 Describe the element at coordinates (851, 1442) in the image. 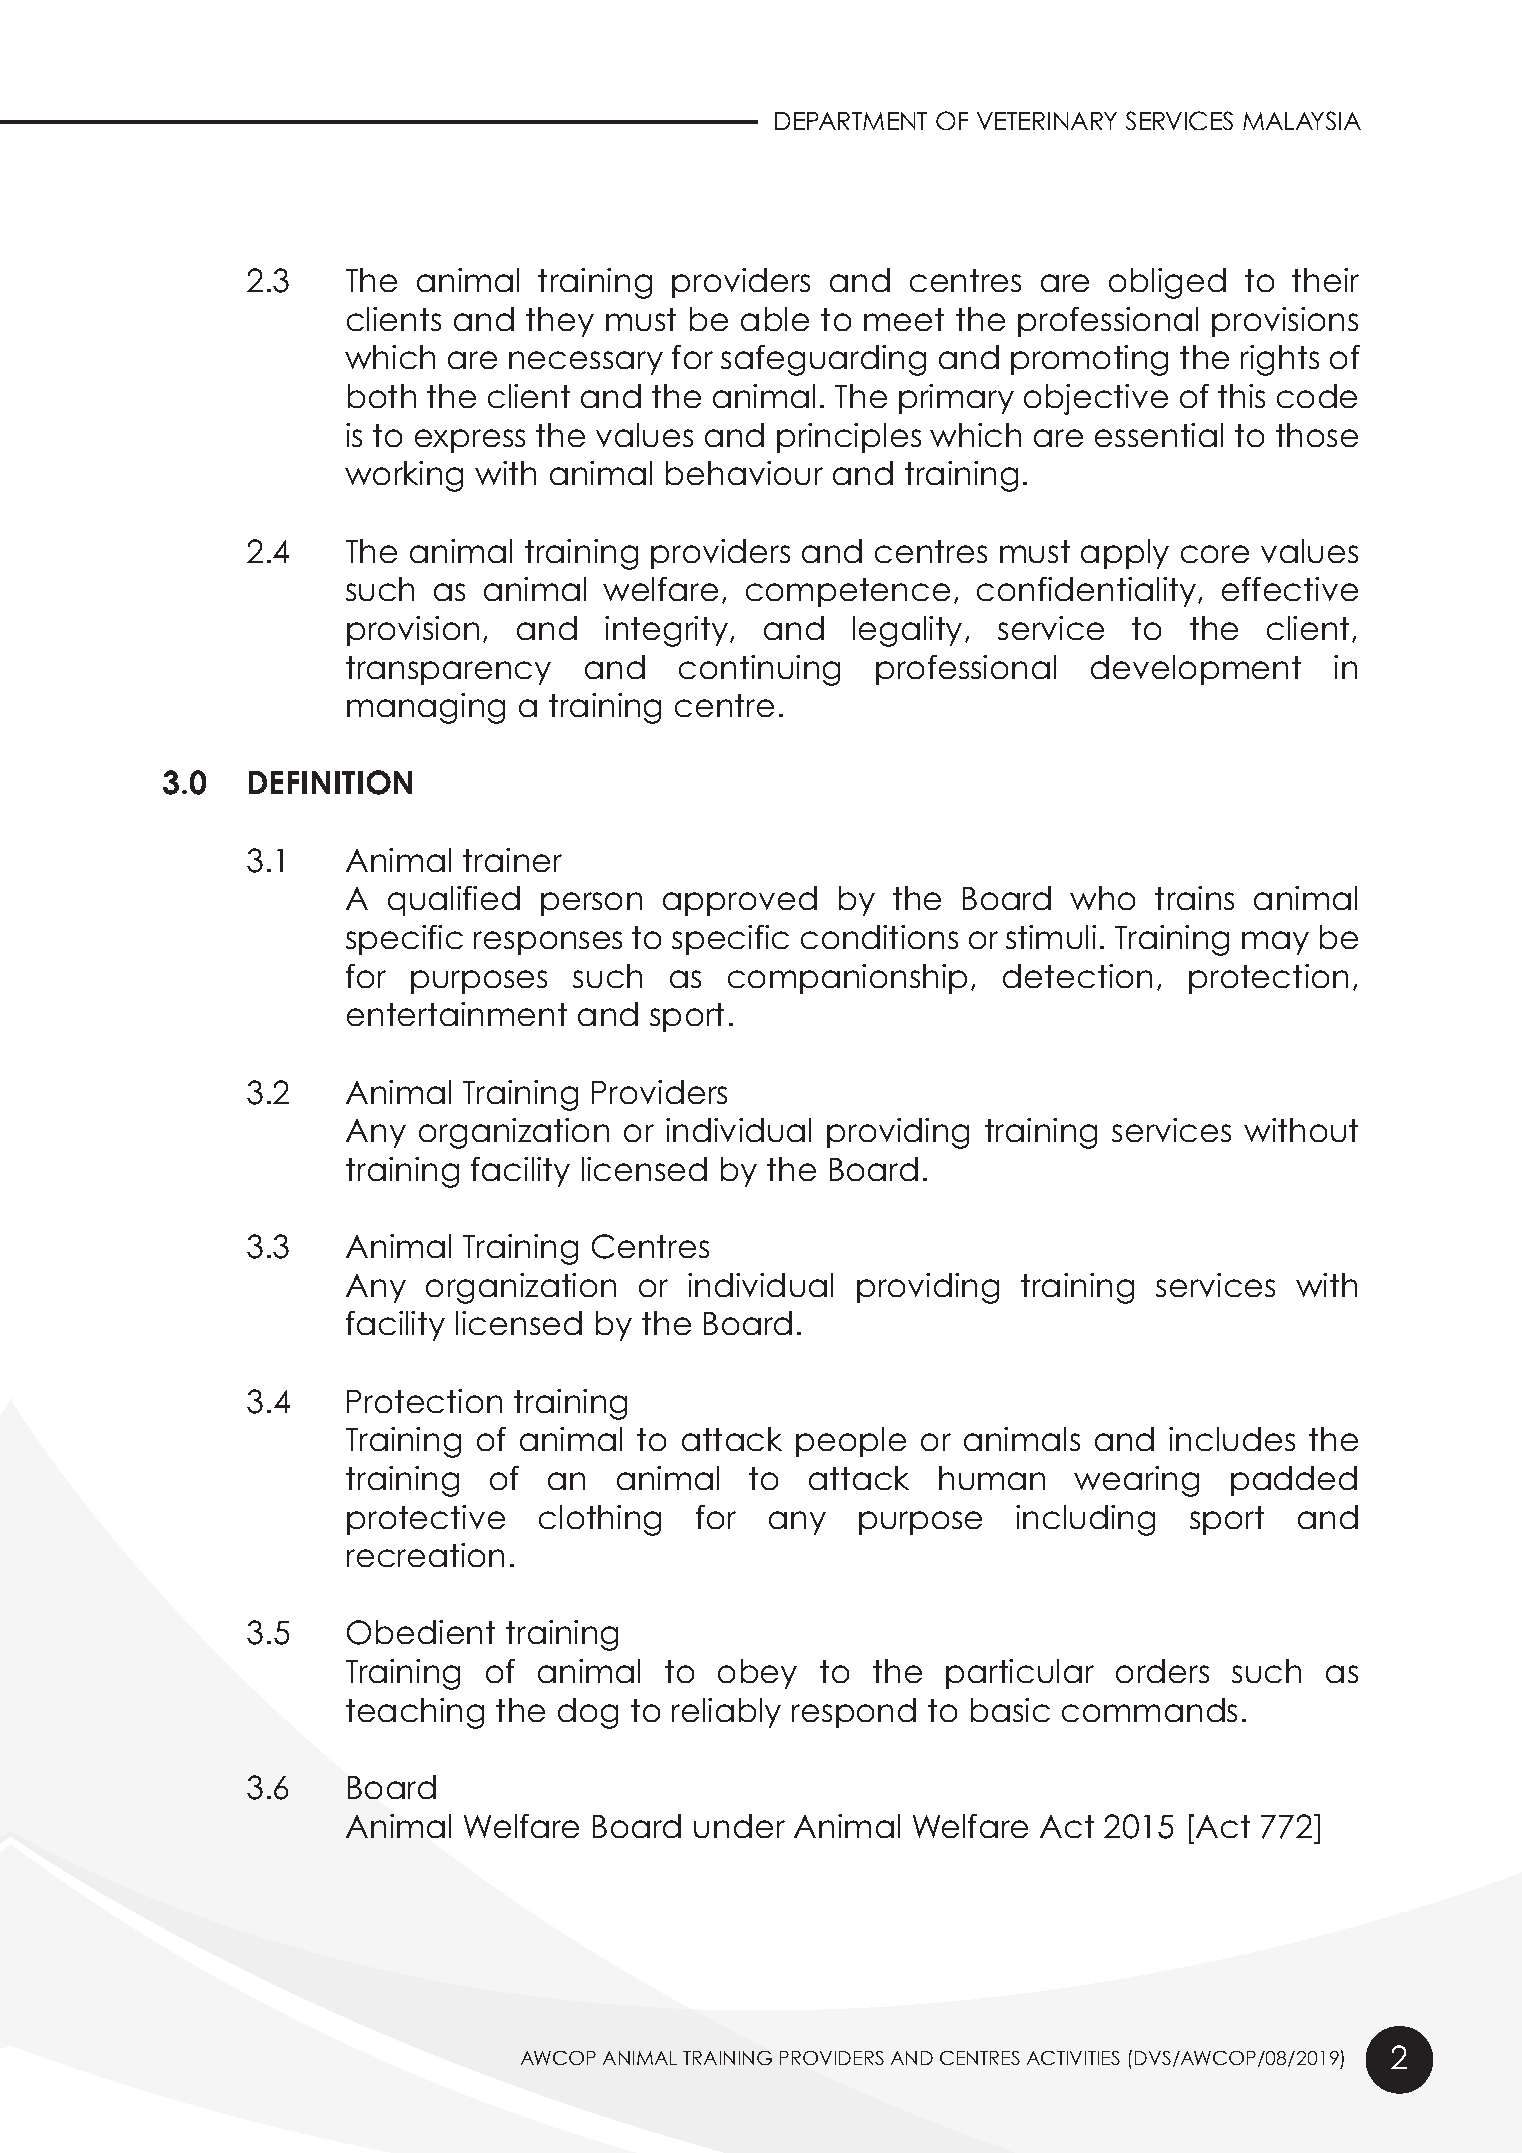

I see `people` at that location.
